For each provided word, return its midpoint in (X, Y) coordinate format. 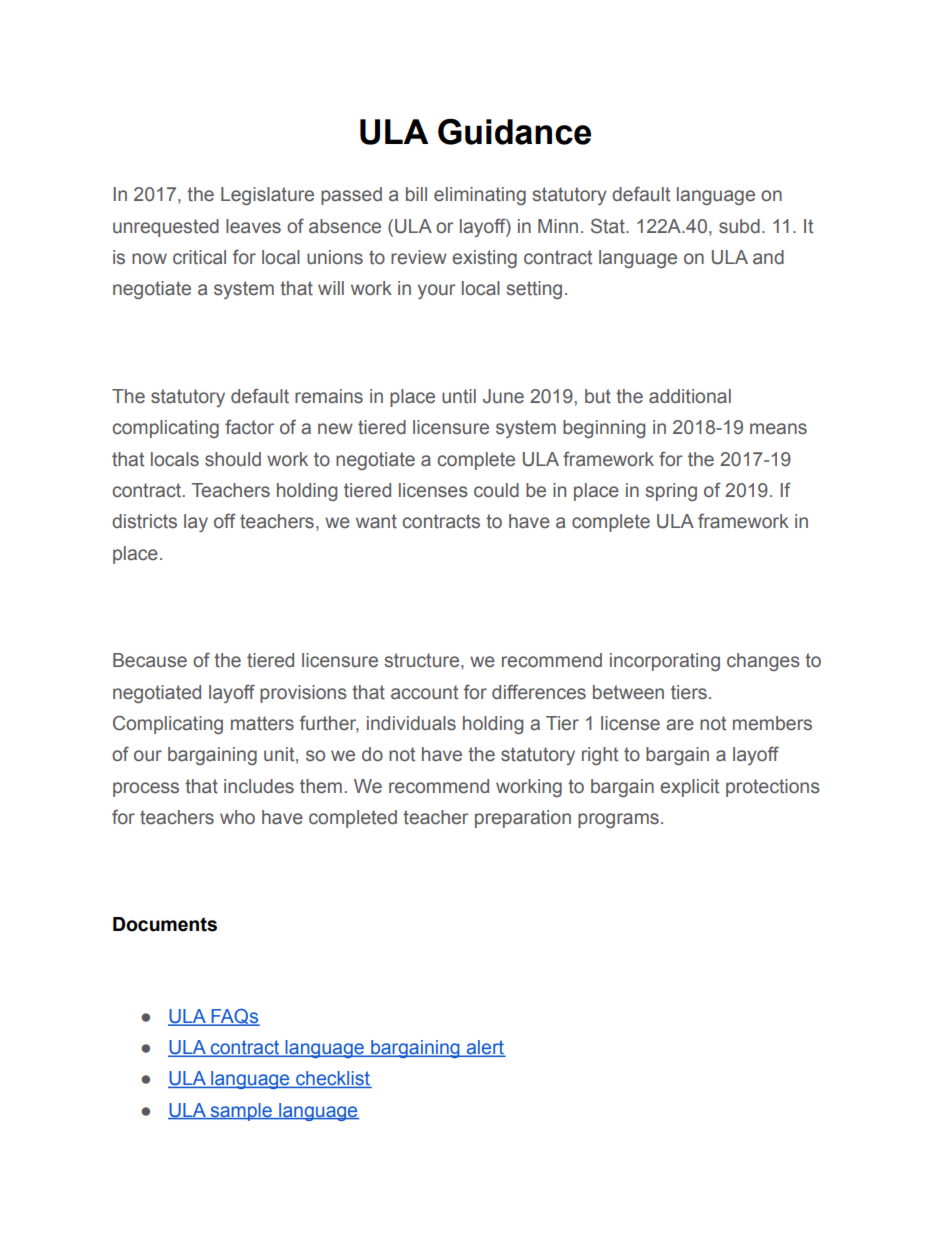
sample (241, 1112)
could (496, 490)
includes (259, 786)
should (233, 459)
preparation (523, 819)
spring (671, 492)
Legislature (267, 196)
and (768, 257)
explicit (689, 788)
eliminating (480, 196)
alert (485, 1048)
